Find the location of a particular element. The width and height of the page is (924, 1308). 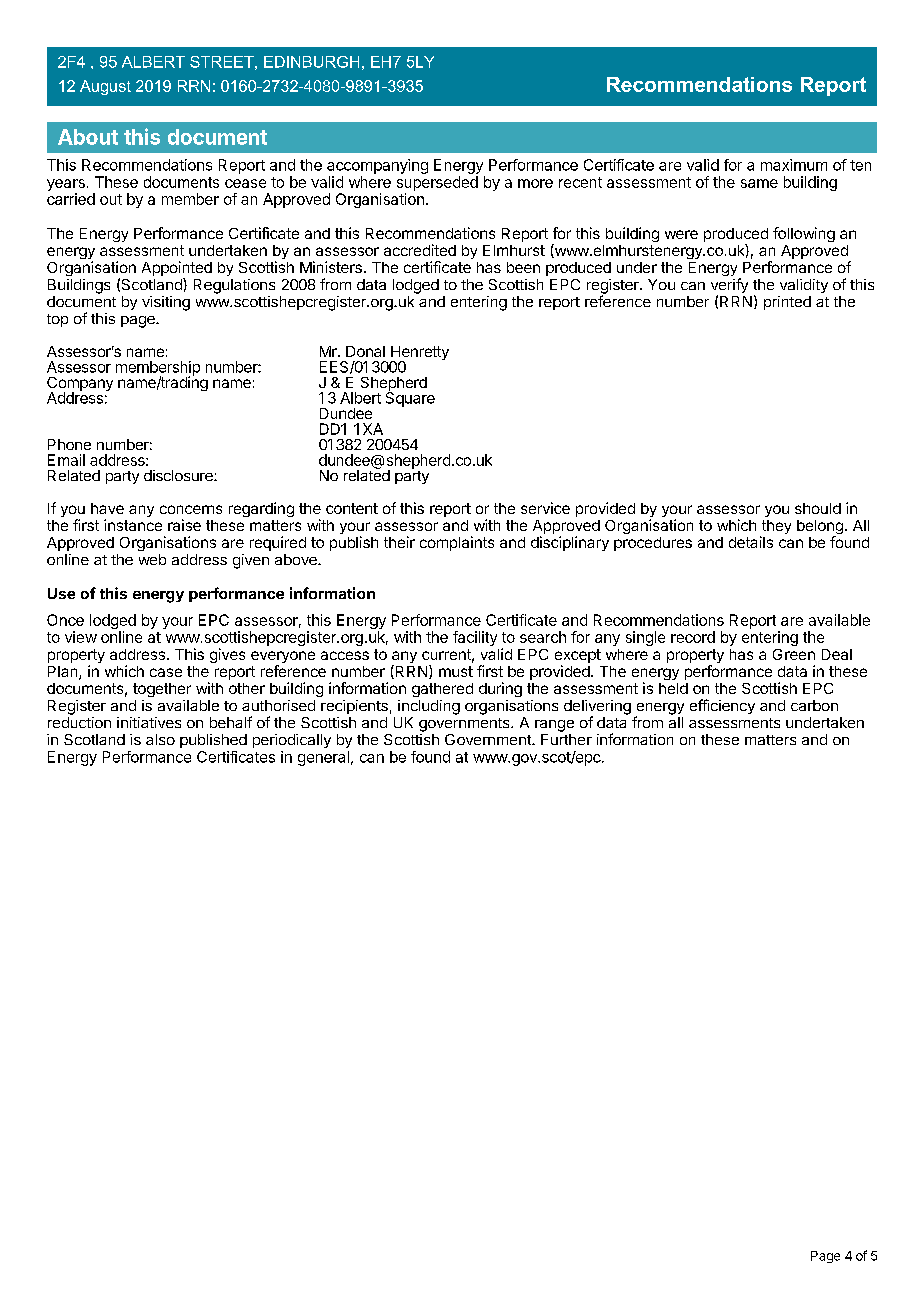

complaints is located at coordinates (457, 543).
